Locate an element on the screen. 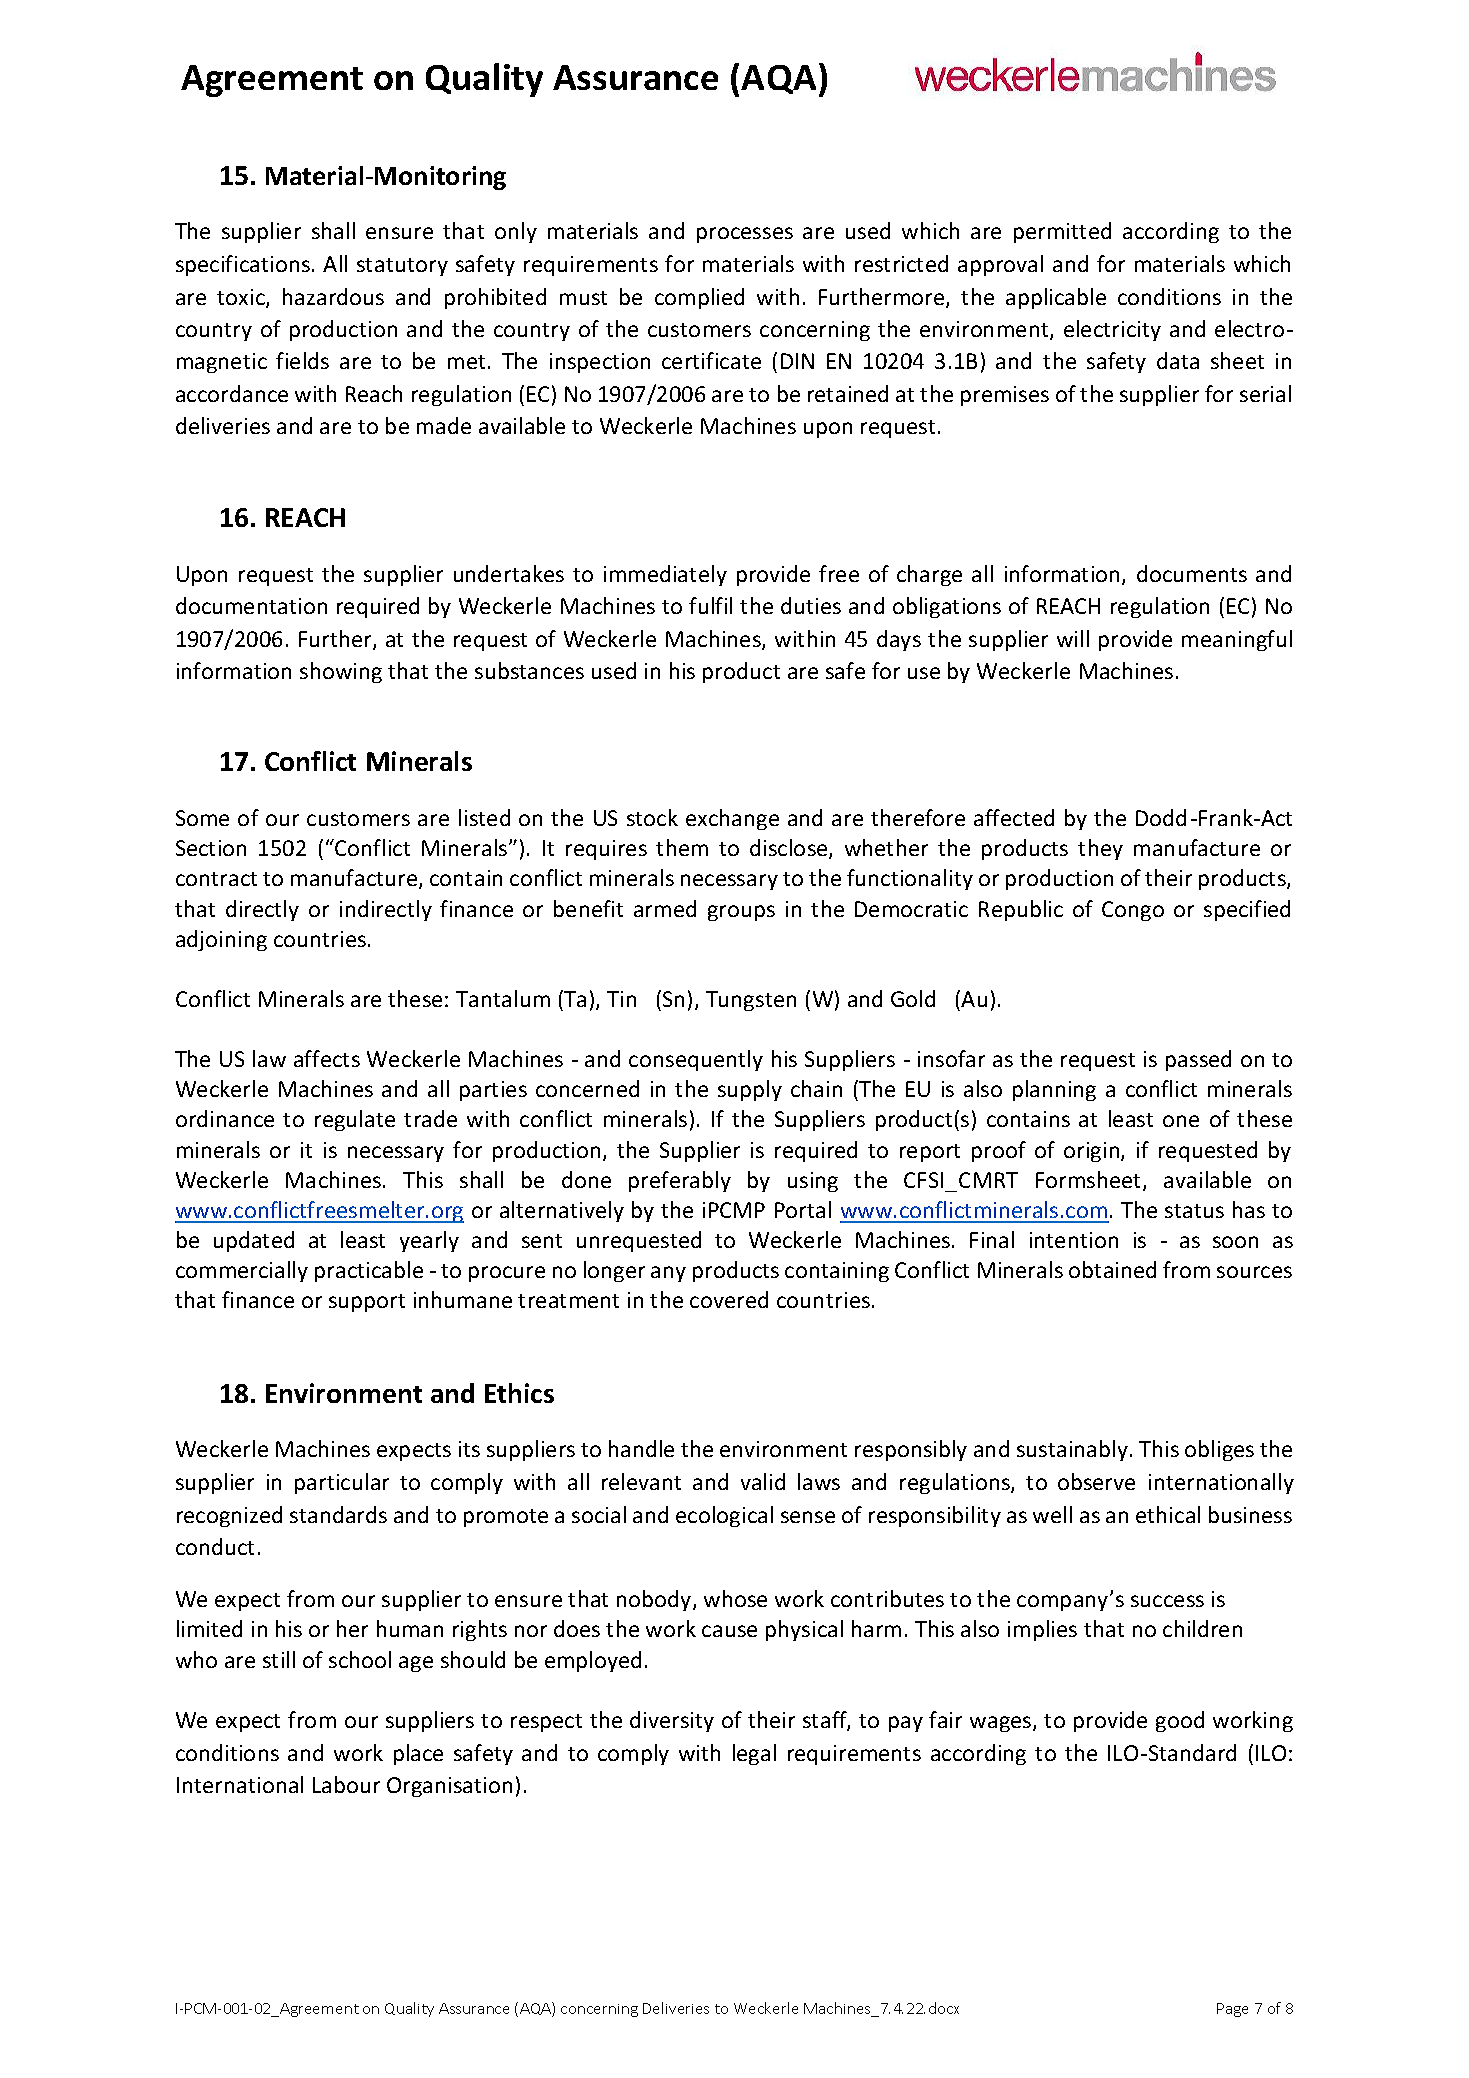  Labour is located at coordinates (346, 1784).
